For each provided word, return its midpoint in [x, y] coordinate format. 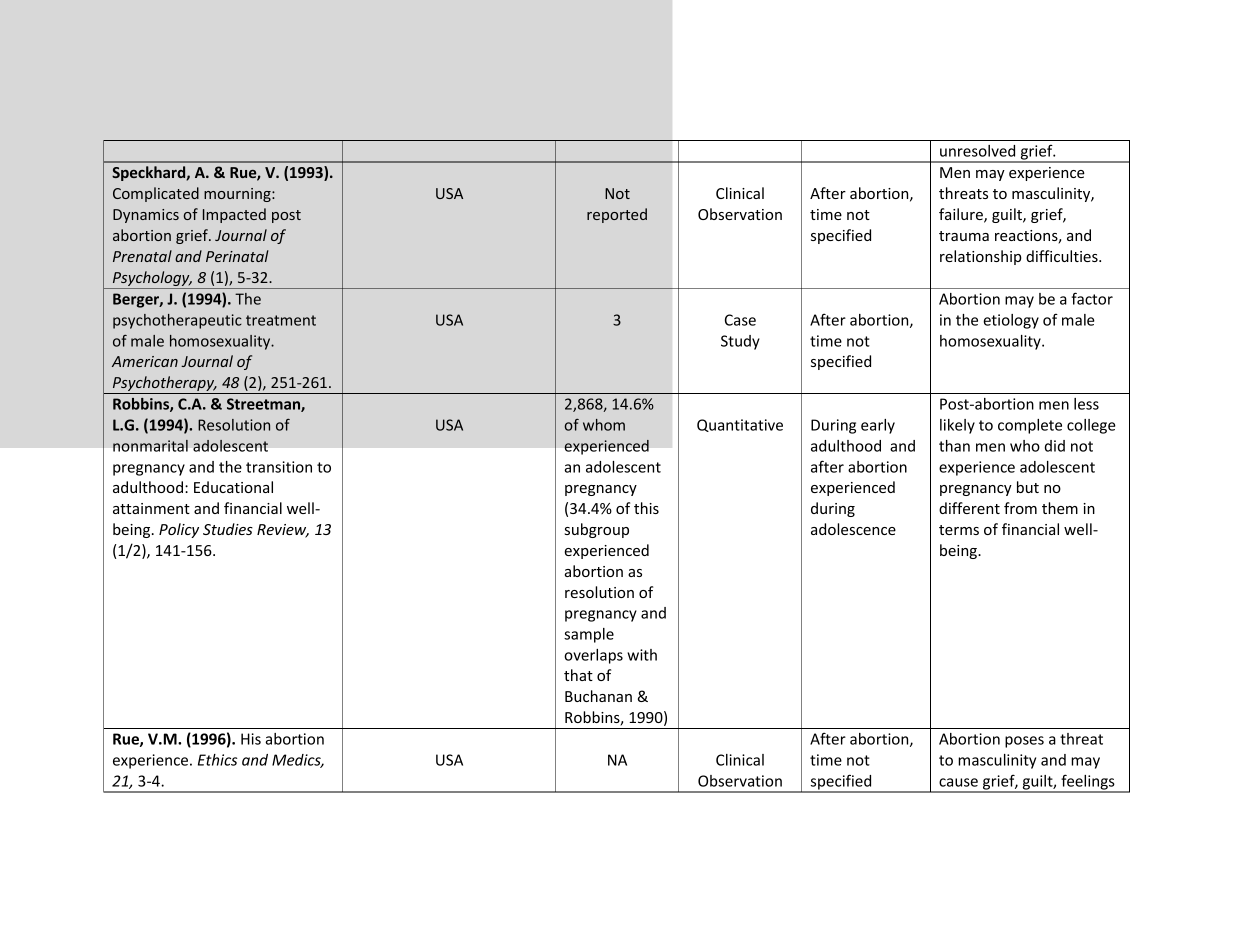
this [646, 508]
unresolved [977, 151]
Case [740, 320]
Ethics [217, 760]
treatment [281, 320]
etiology [1011, 321]
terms [959, 530]
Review [283, 531]
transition [279, 467]
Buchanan [598, 696]
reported [617, 215]
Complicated [156, 194]
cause [958, 782]
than [954, 446]
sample [589, 635]
